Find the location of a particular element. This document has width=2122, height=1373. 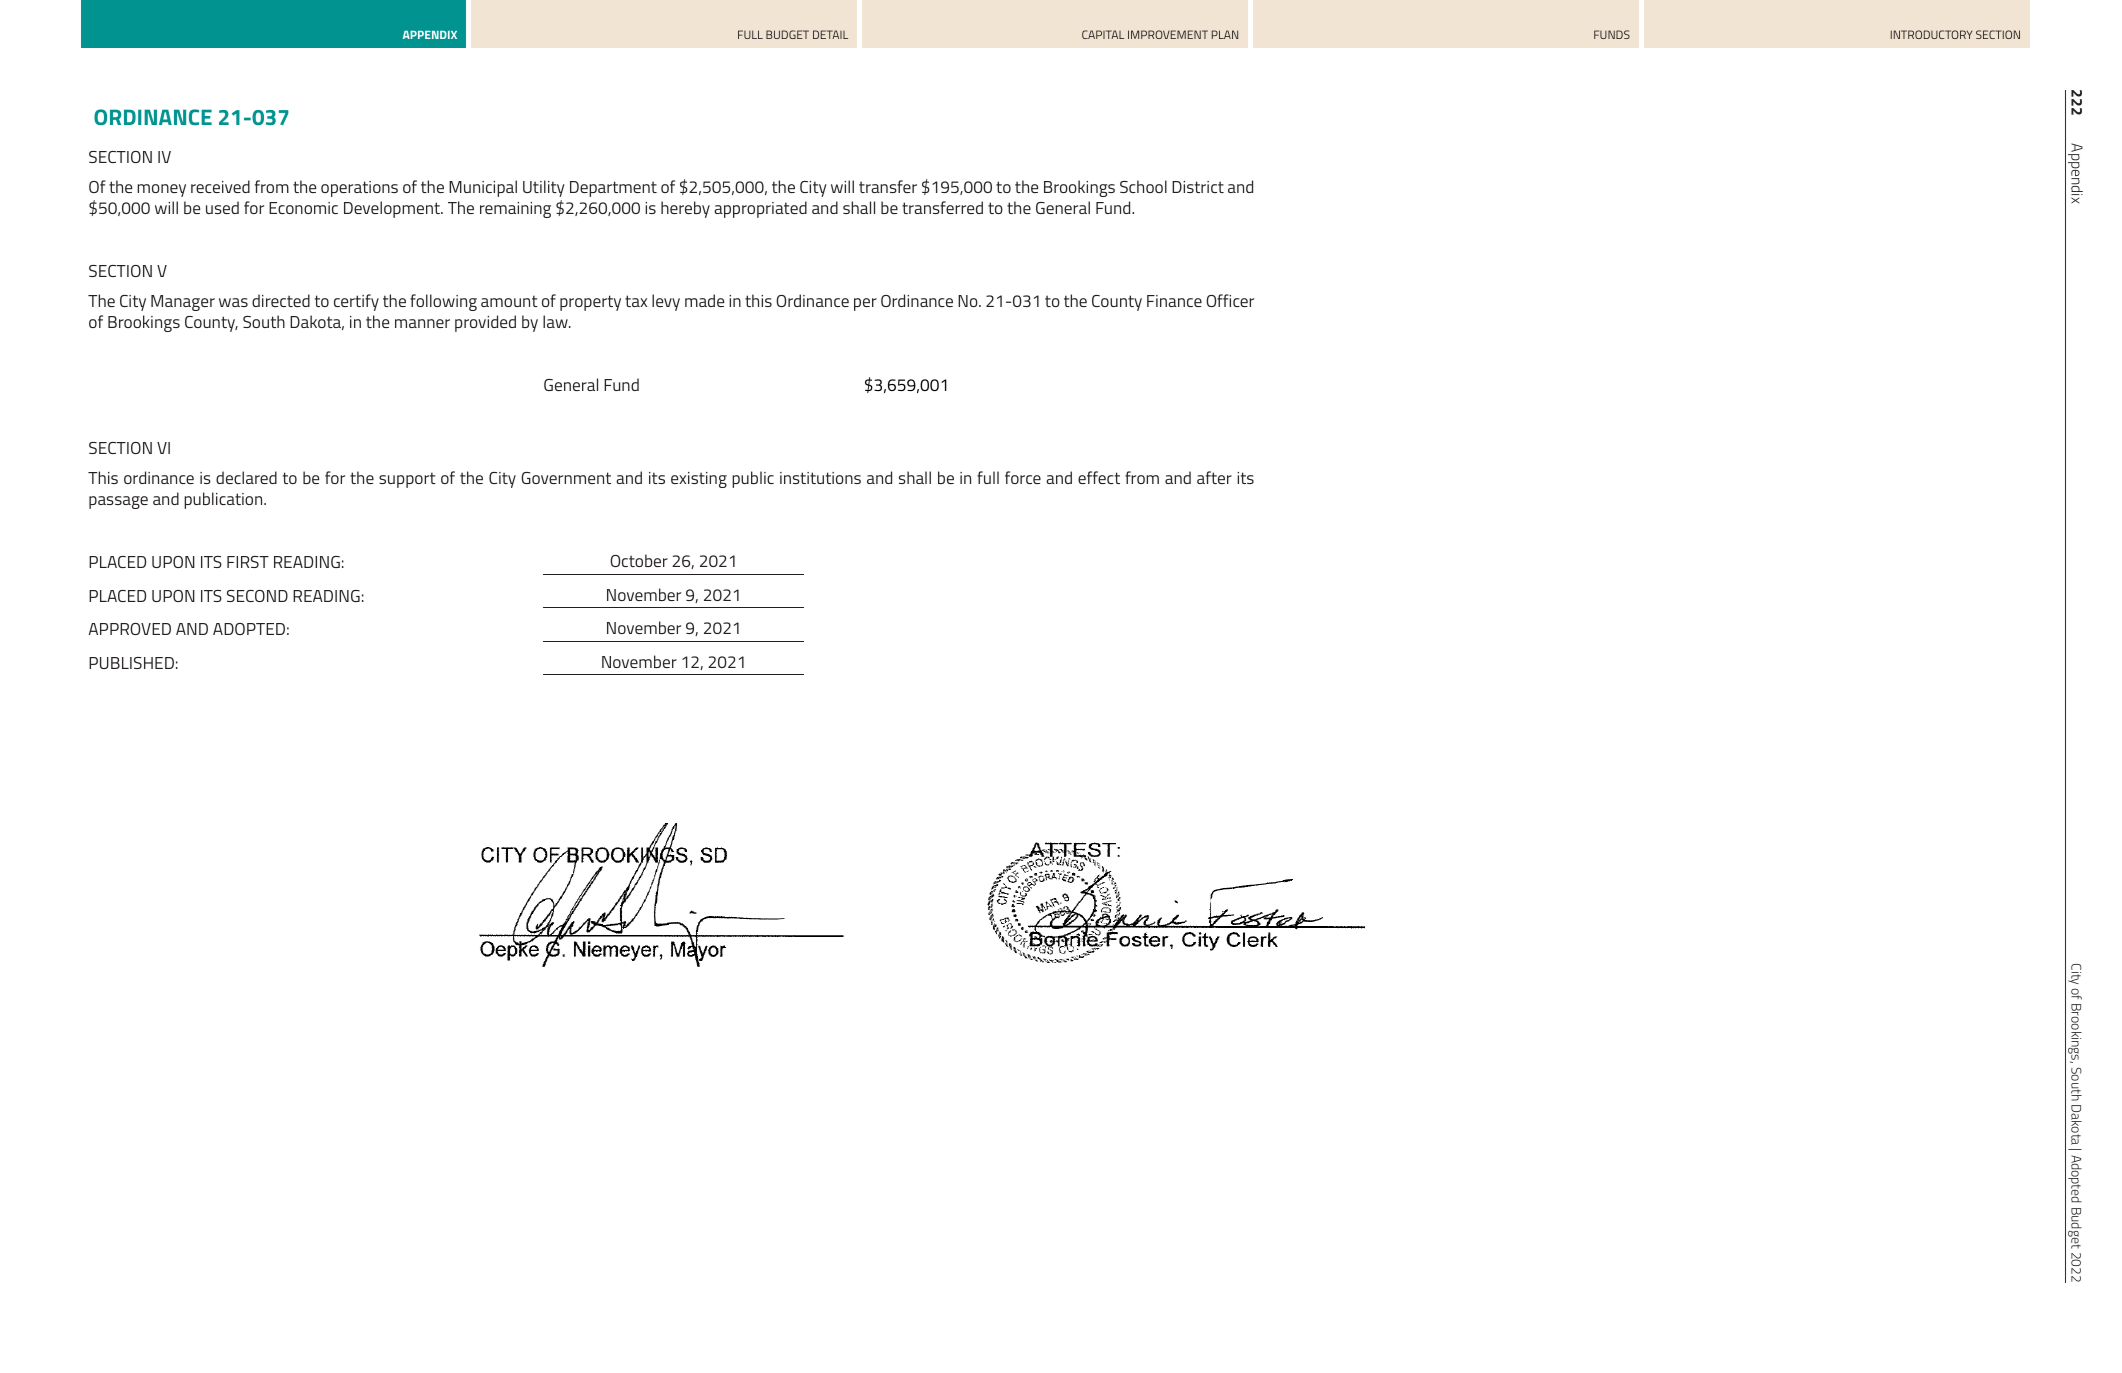

INTRODUCTORY is located at coordinates (1931, 34).
